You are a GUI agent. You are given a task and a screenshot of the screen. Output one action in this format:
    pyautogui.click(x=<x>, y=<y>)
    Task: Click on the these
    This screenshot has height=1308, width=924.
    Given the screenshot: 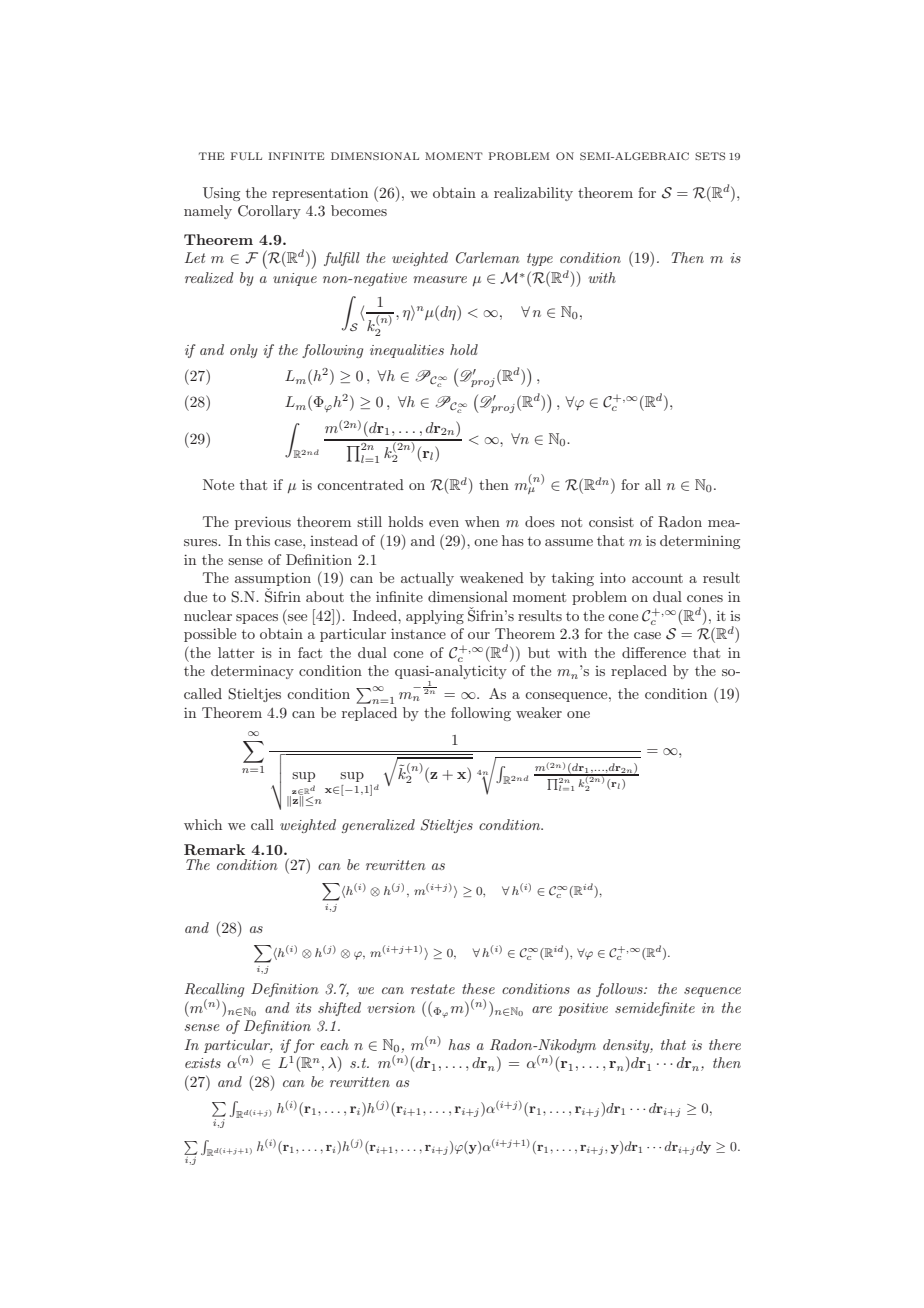 What is the action you would take?
    pyautogui.click(x=478, y=988)
